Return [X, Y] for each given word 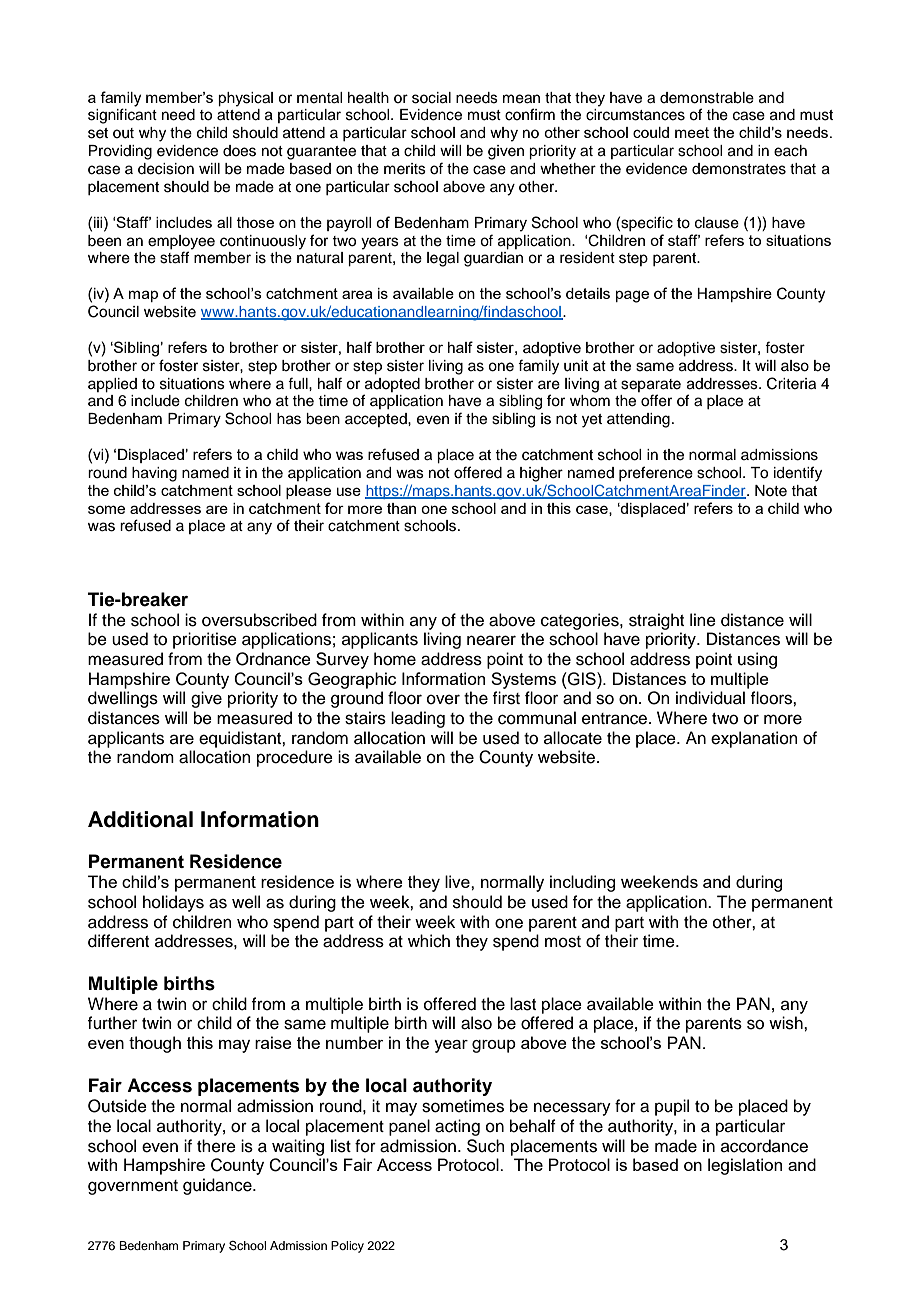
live [458, 881]
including [582, 883]
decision [166, 169]
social [431, 98]
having [154, 474]
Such [486, 1146]
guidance [218, 1186]
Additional [140, 819]
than [401, 508]
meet [692, 132]
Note [771, 491]
